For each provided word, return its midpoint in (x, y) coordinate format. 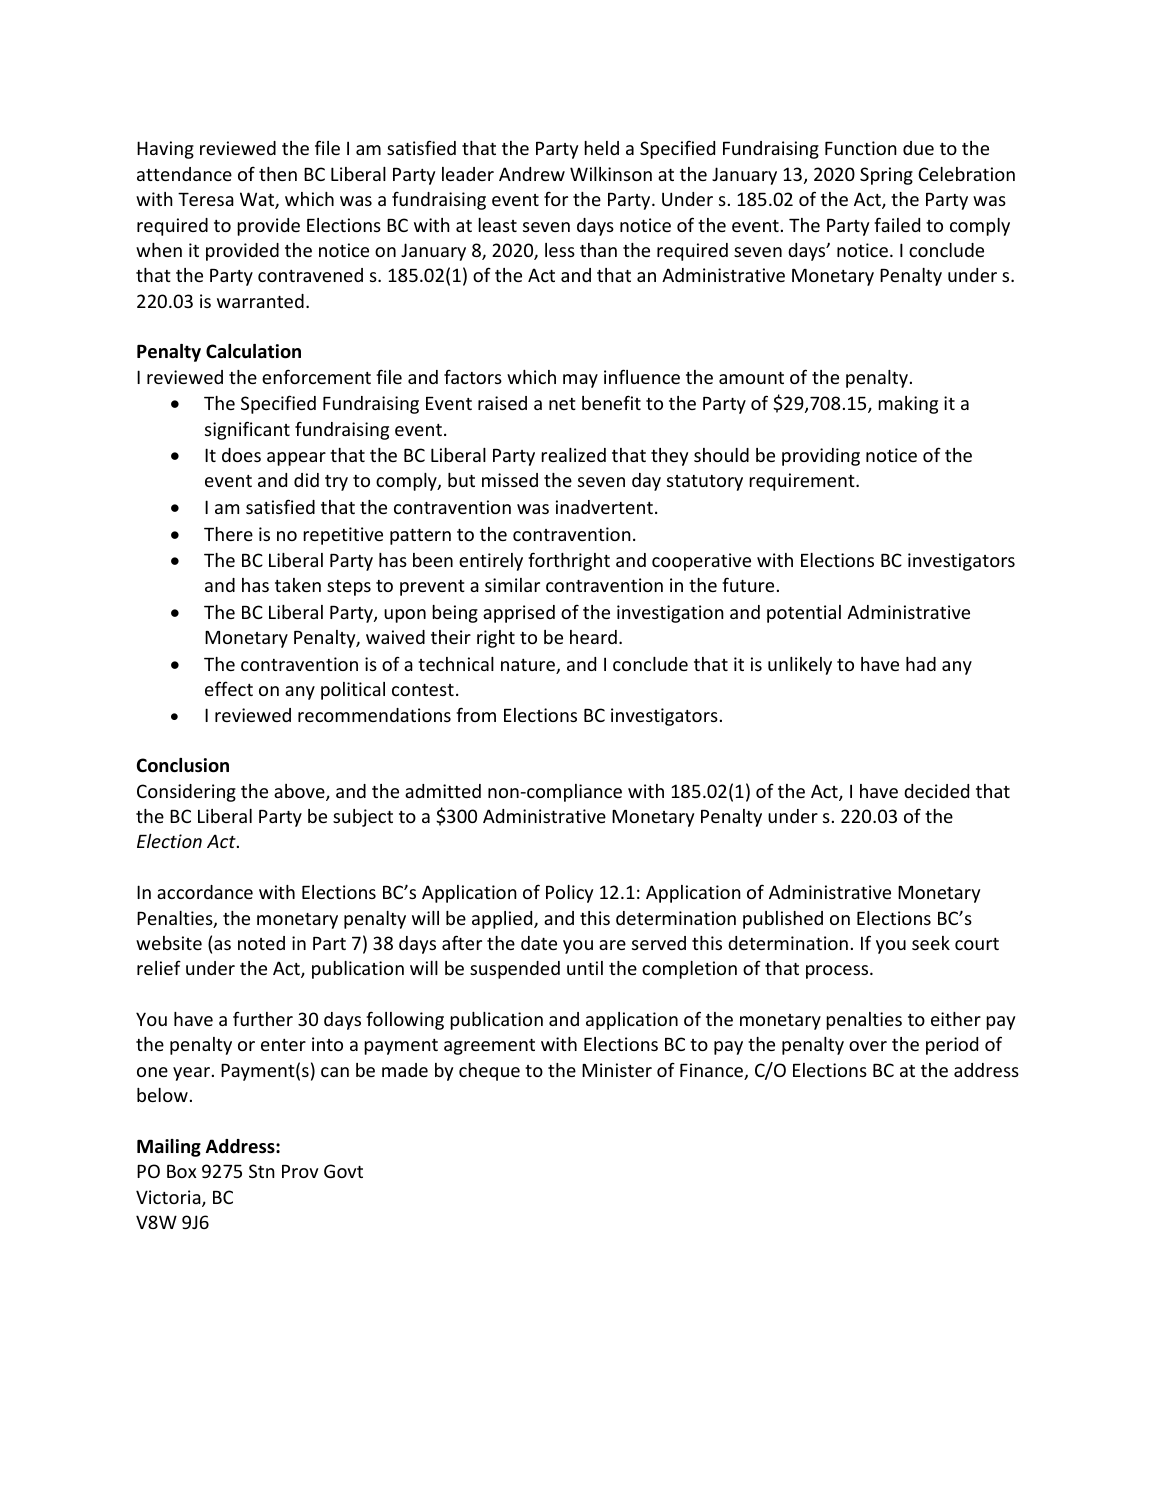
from (476, 714)
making (908, 405)
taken (298, 585)
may (580, 381)
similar (512, 585)
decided (936, 791)
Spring (886, 176)
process (838, 972)
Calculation (253, 351)
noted (261, 943)
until (585, 968)
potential (804, 614)
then (278, 174)
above (300, 792)
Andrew (532, 174)
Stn (262, 1171)
